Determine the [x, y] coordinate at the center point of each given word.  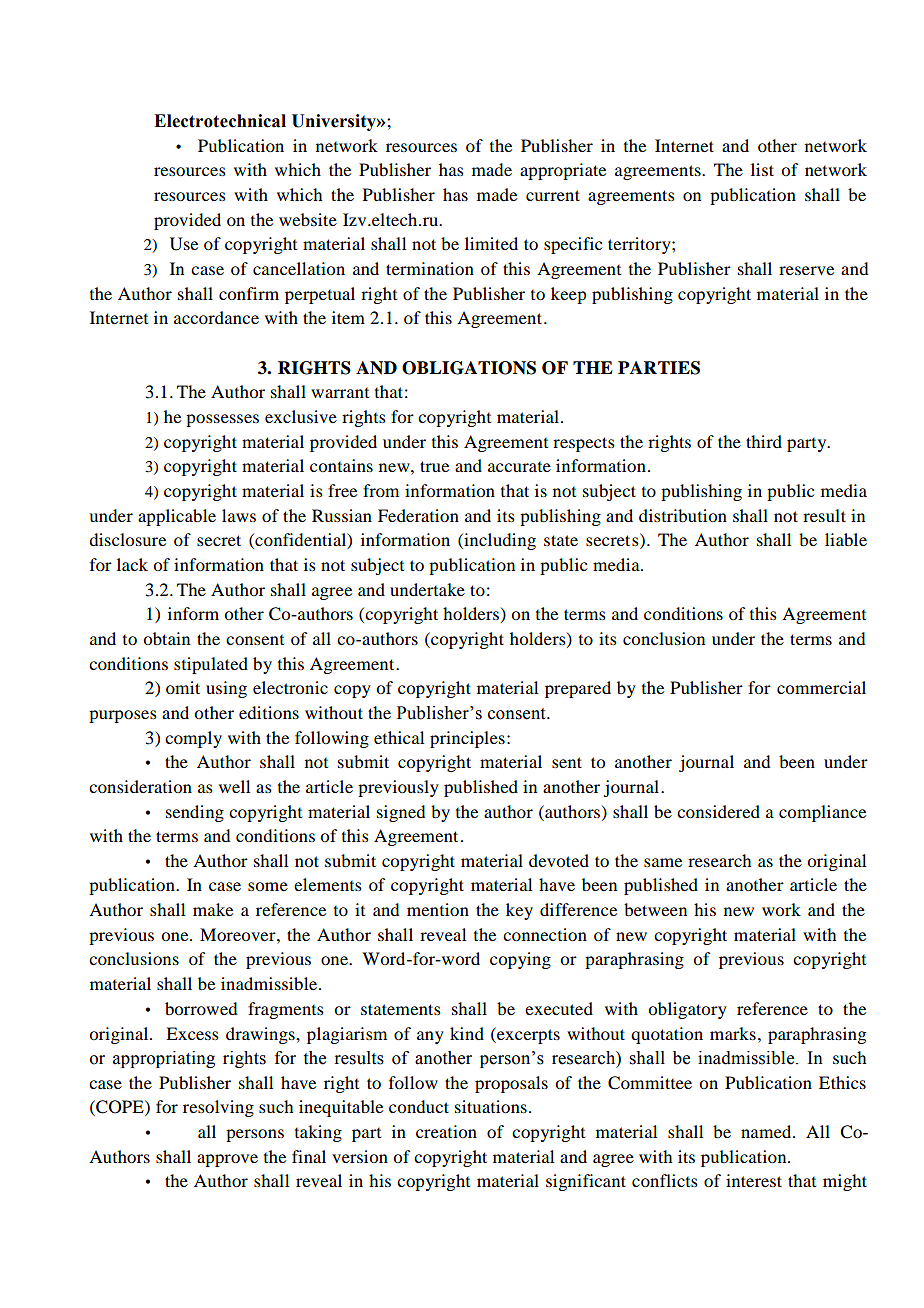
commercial [821, 687]
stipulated [211, 665]
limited [491, 243]
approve [227, 1160]
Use [184, 244]
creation [446, 1131]
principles [467, 739]
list [762, 169]
